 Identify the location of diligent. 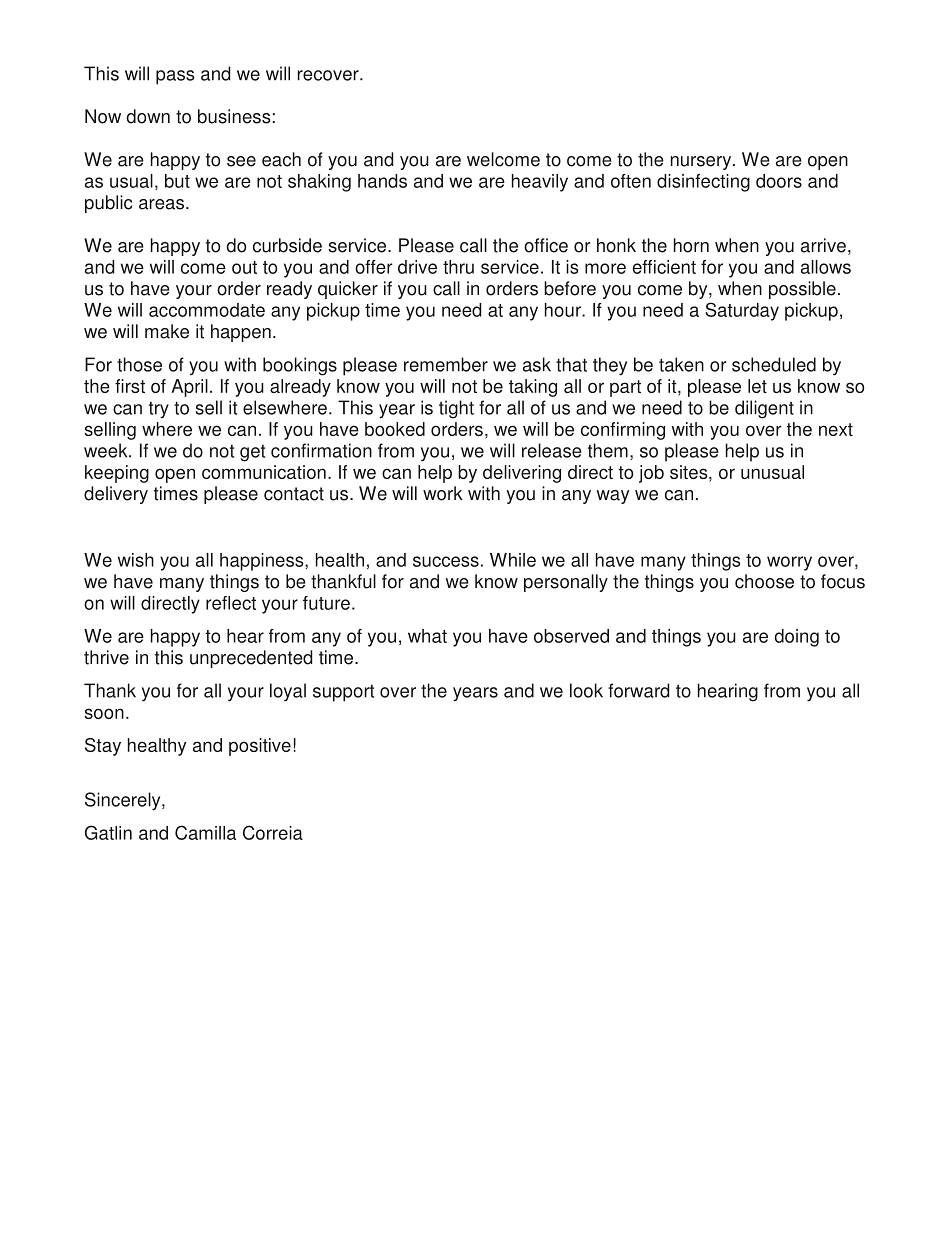
(764, 409).
